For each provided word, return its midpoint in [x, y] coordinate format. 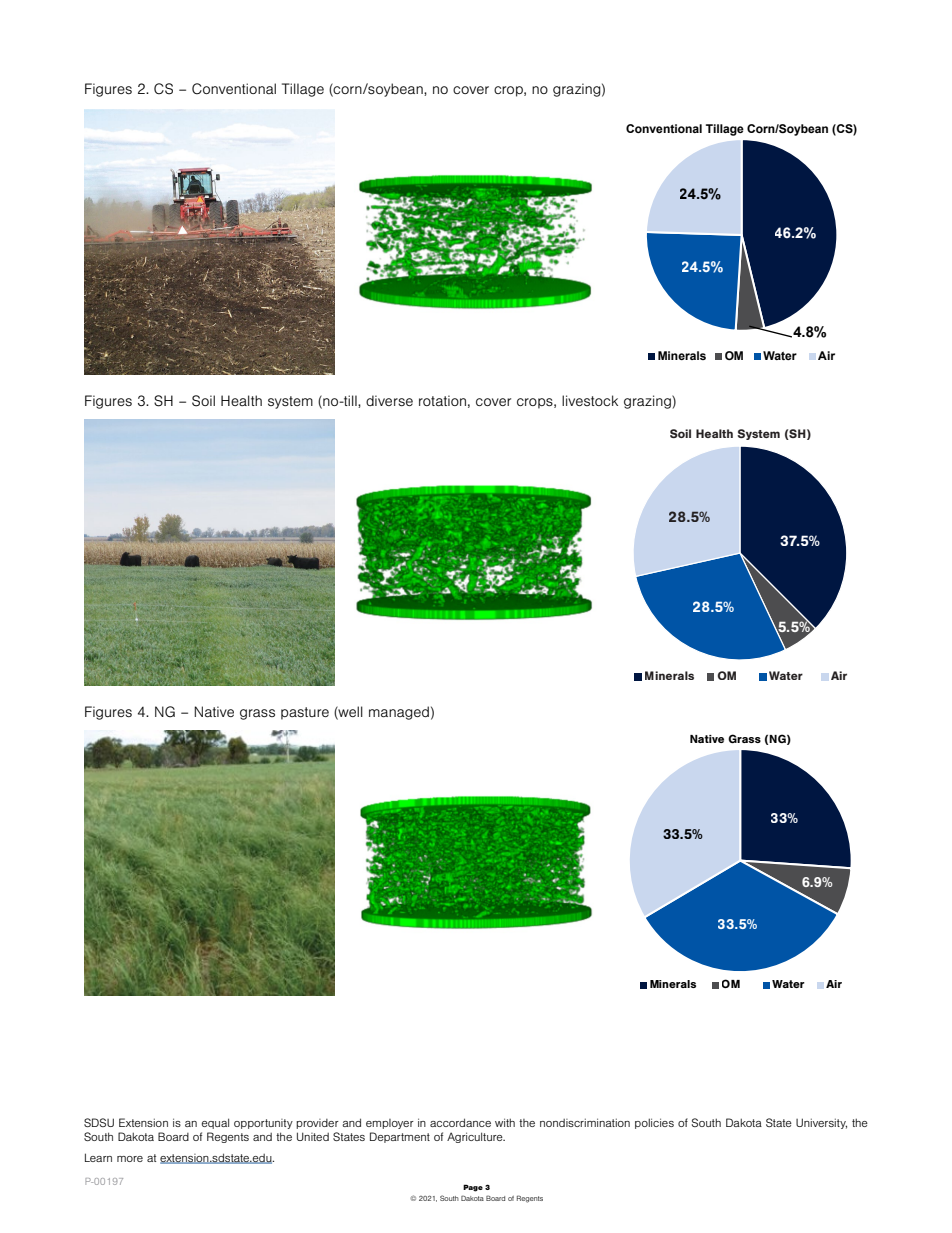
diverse [389, 400]
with [505, 1122]
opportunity [263, 1124]
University [821, 1123]
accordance [460, 1122]
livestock [590, 400]
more [130, 1159]
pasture [305, 713]
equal [215, 1123]
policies [654, 1123]
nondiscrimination [585, 1122]
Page [473, 1188]
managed [399, 713]
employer [390, 1124]
